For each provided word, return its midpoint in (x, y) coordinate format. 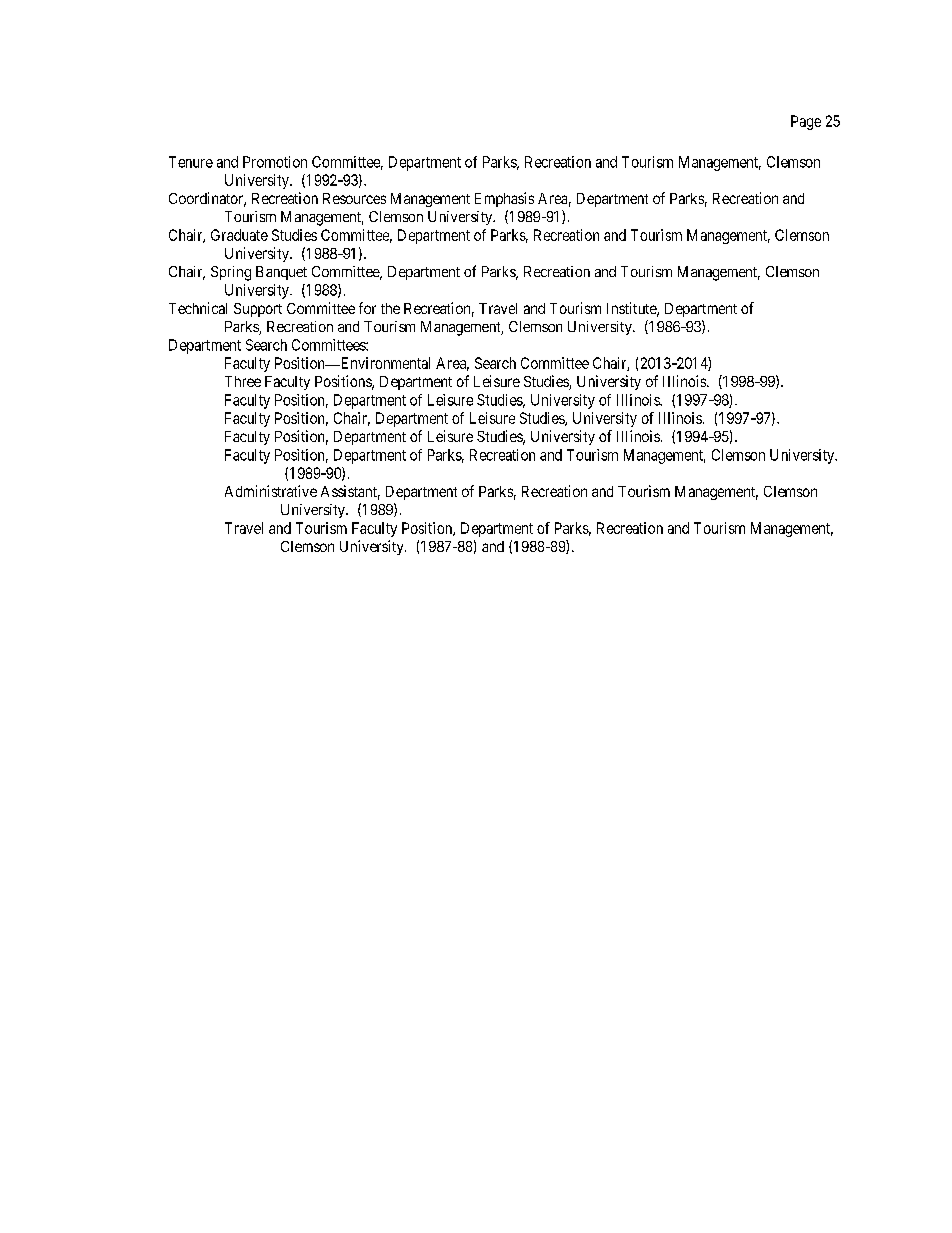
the (390, 308)
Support (258, 310)
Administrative (271, 491)
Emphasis (504, 199)
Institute (632, 309)
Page (806, 122)
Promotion (275, 162)
